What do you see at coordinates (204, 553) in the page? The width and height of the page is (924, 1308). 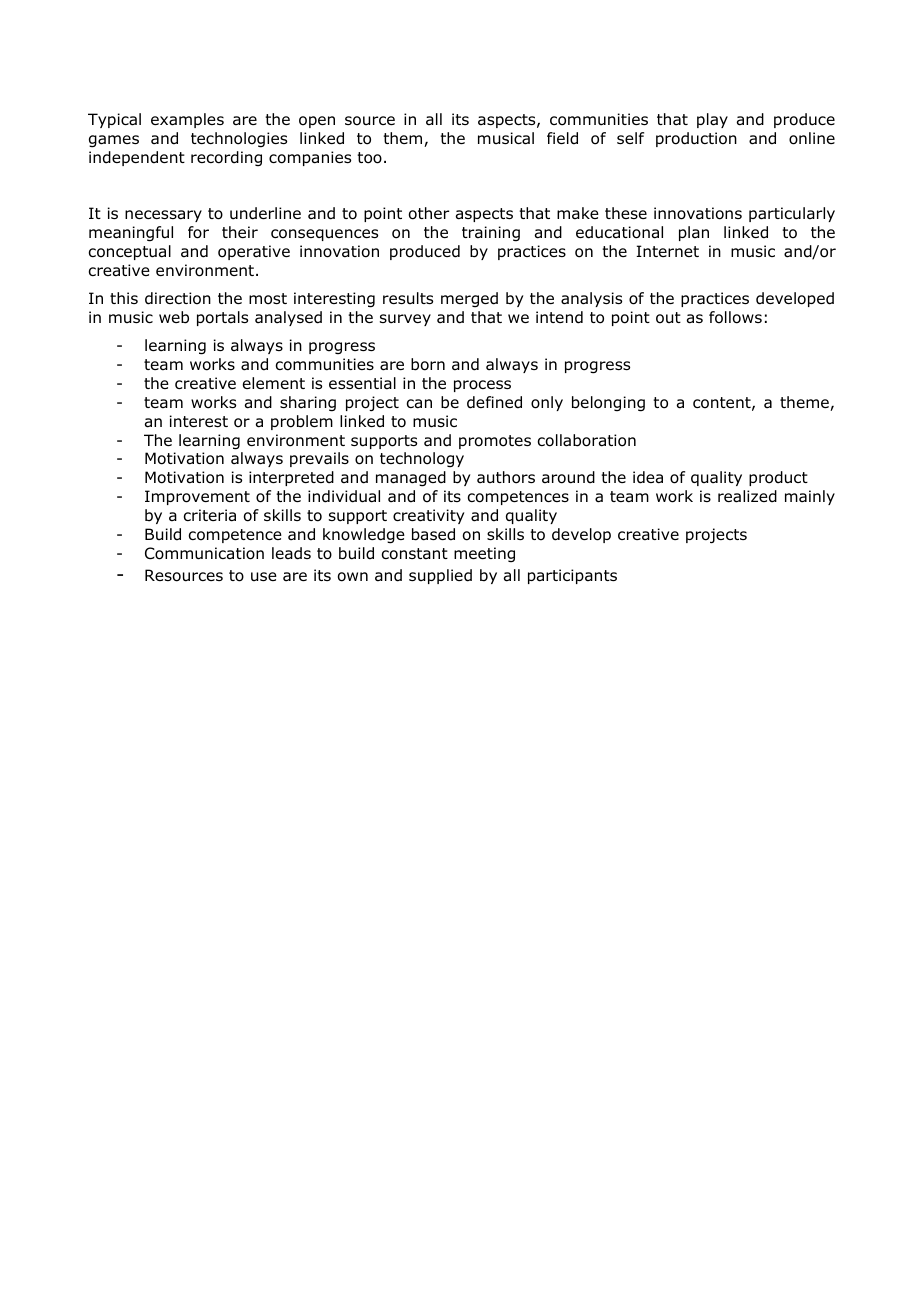 I see `Communication` at bounding box center [204, 553].
